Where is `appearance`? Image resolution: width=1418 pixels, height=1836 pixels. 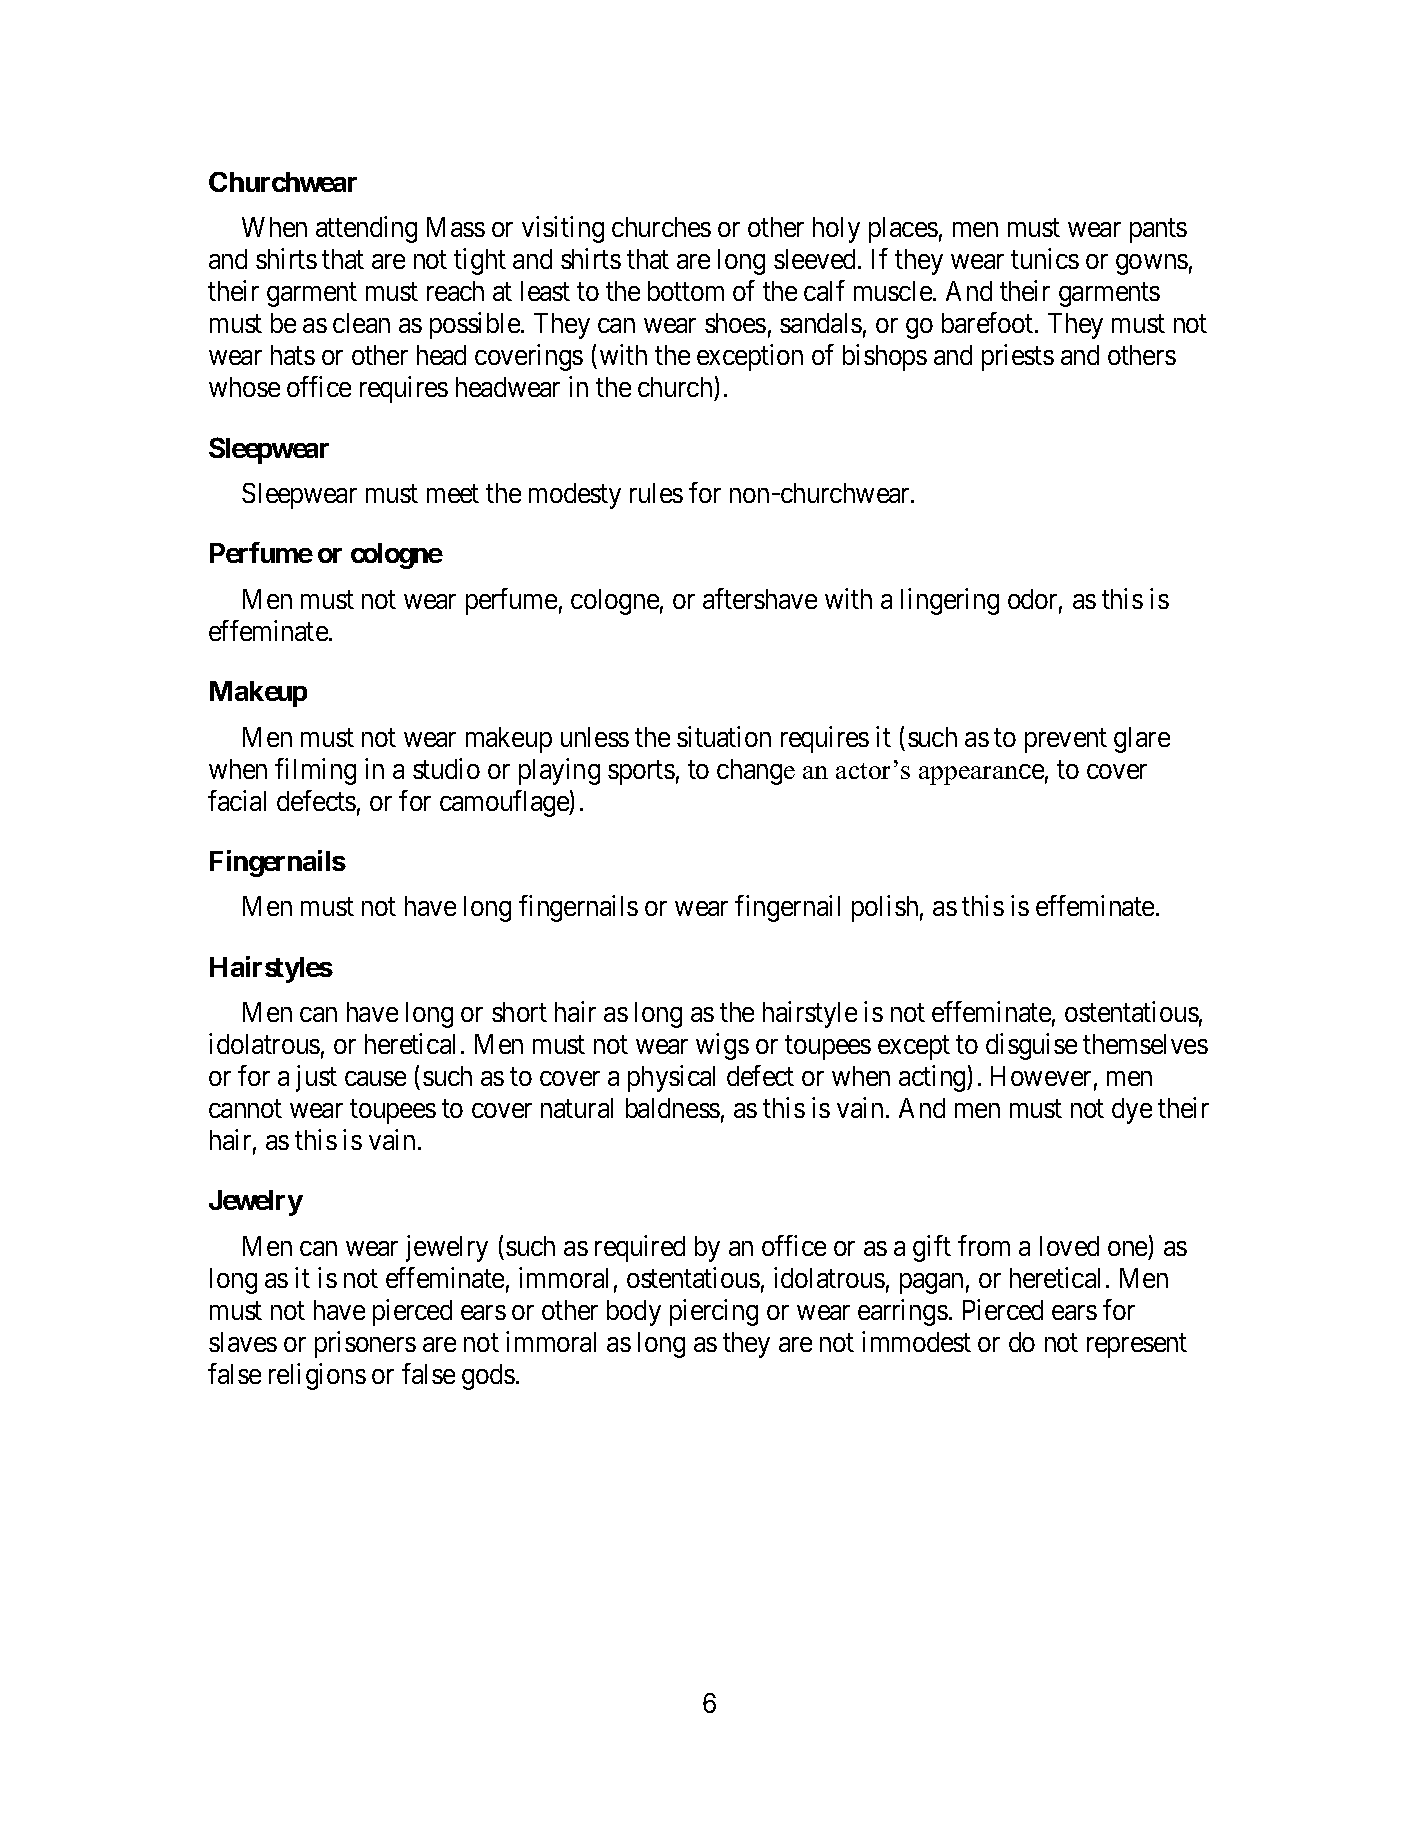
appearance is located at coordinates (981, 774).
